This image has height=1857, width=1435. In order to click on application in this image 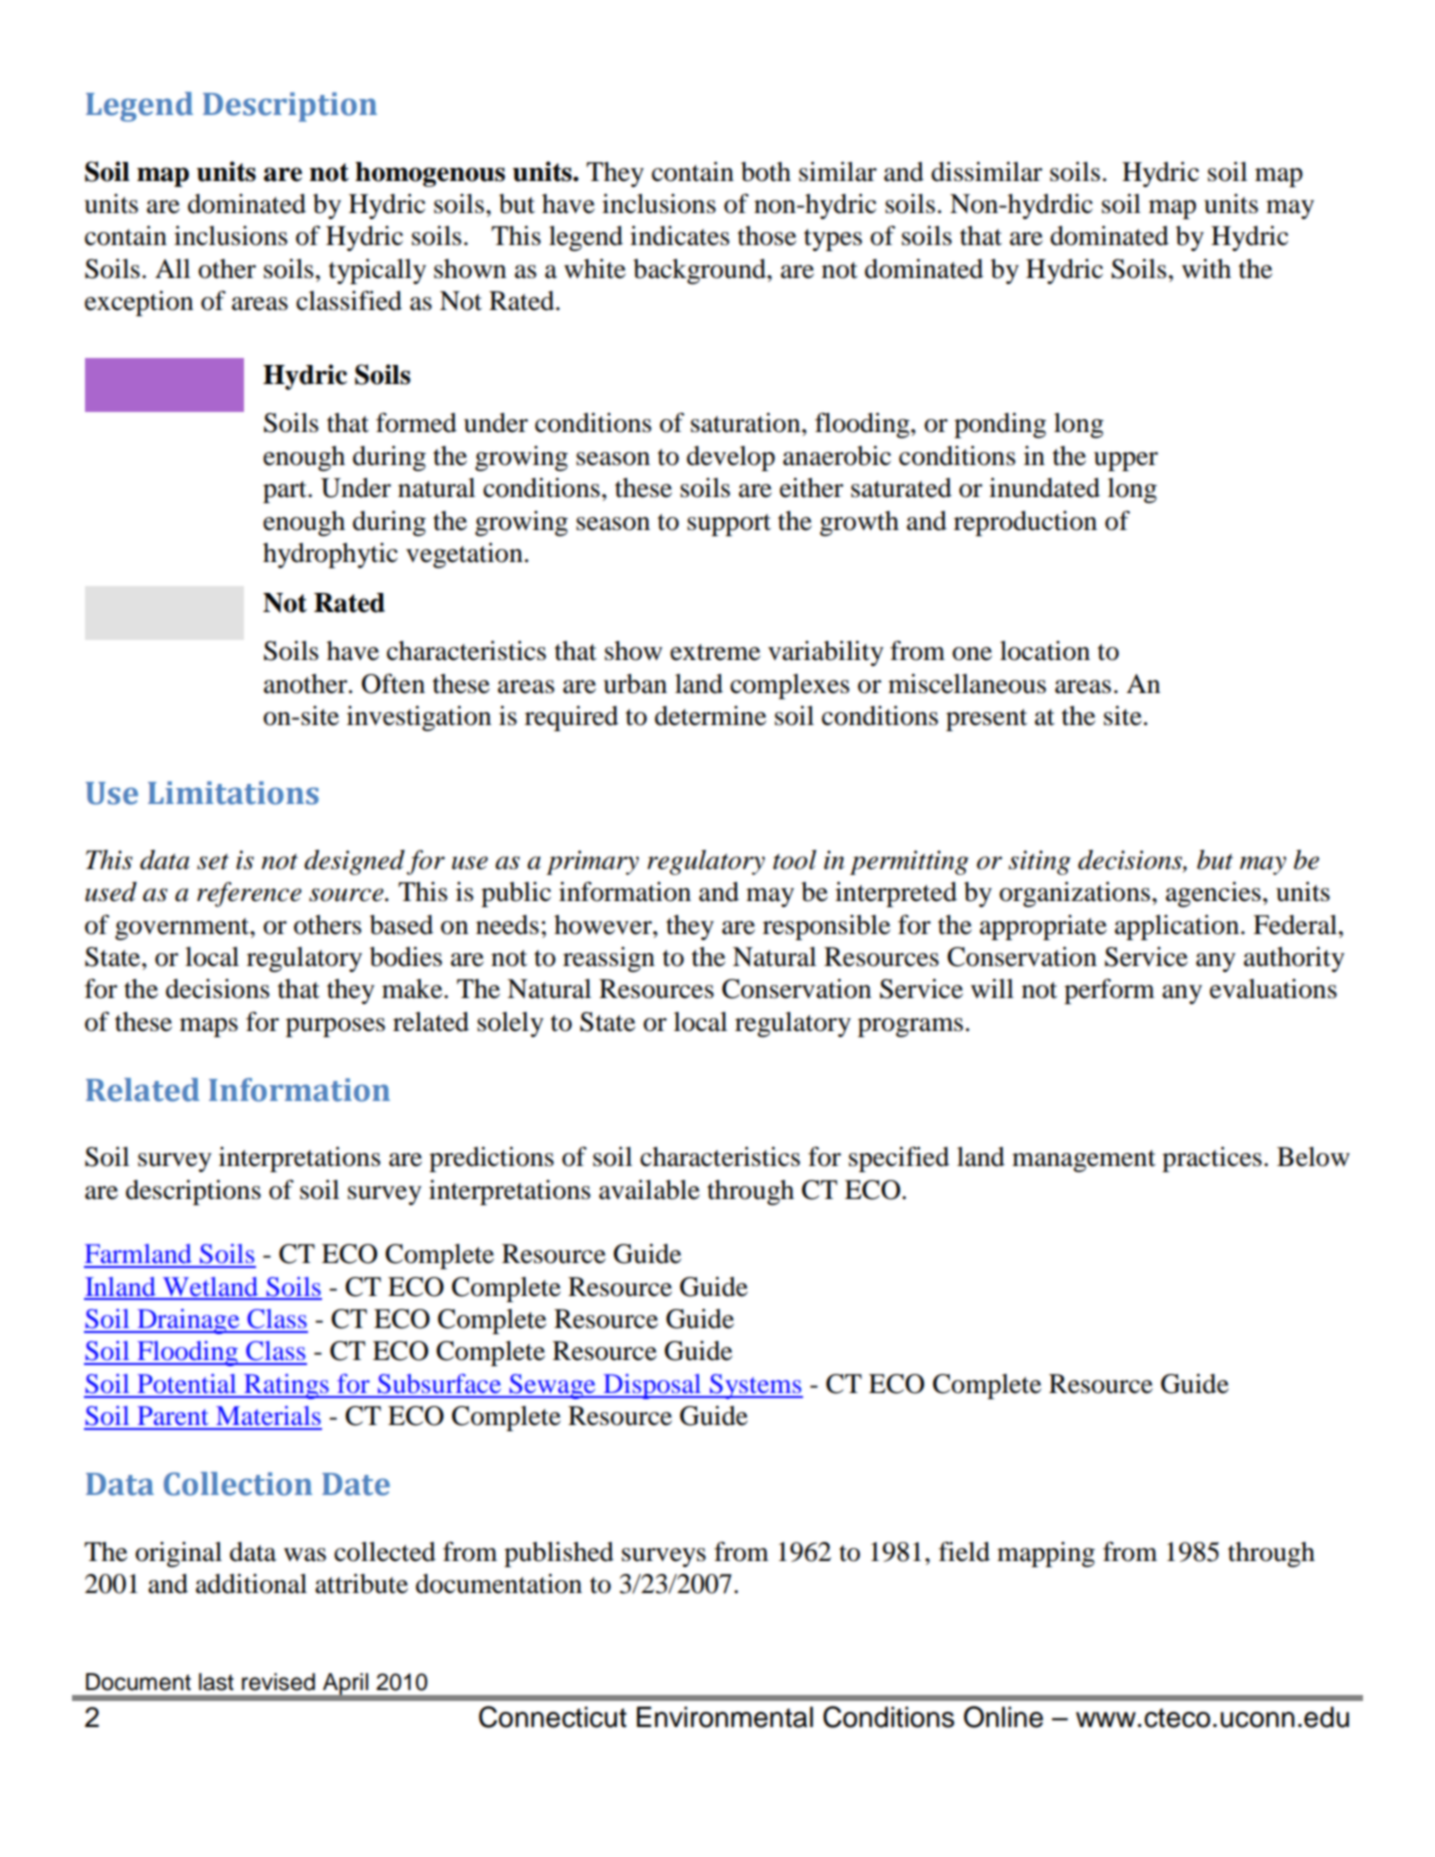, I will do `click(1177, 927)`.
